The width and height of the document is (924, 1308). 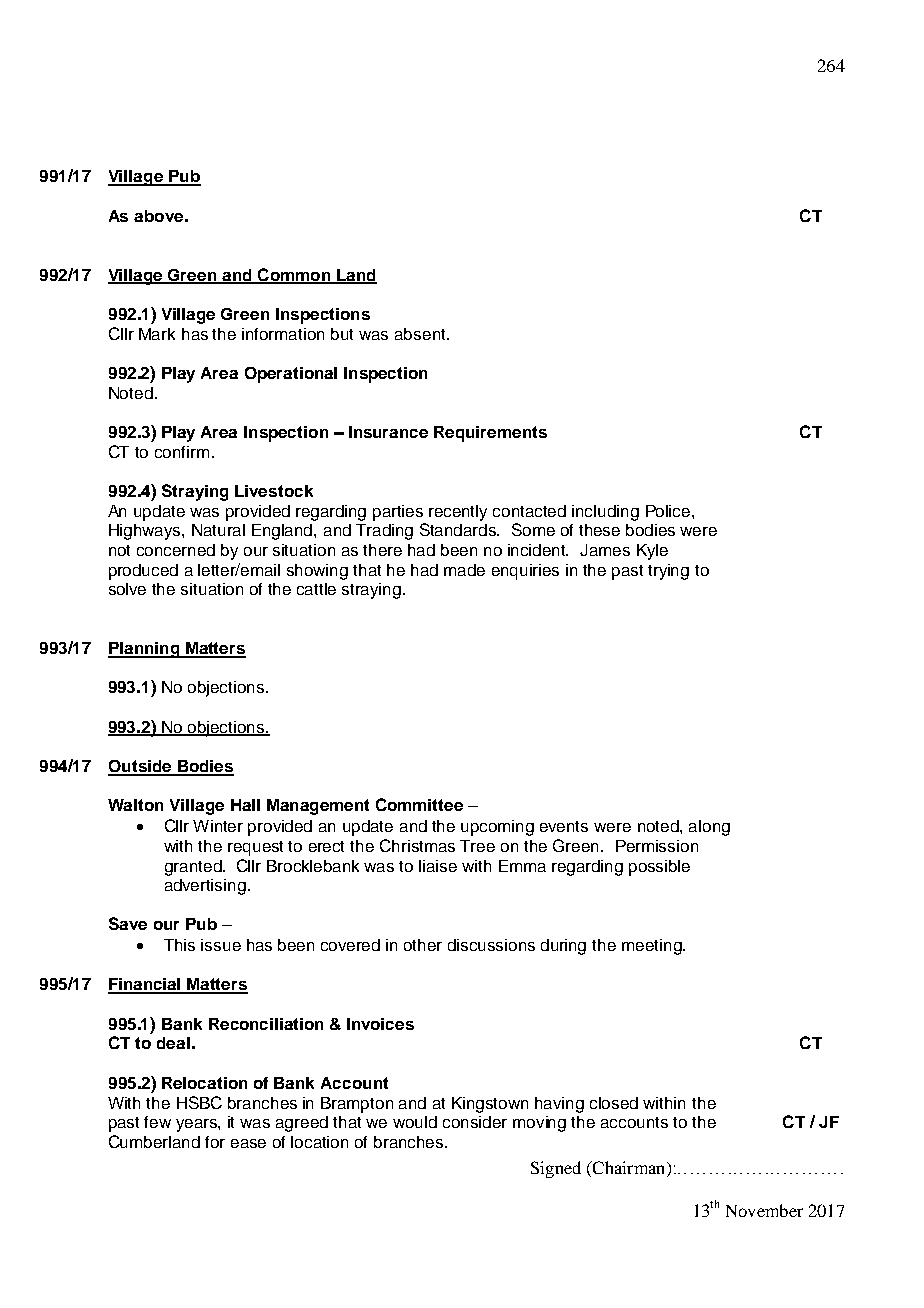 I want to click on Standards, so click(x=459, y=529).
